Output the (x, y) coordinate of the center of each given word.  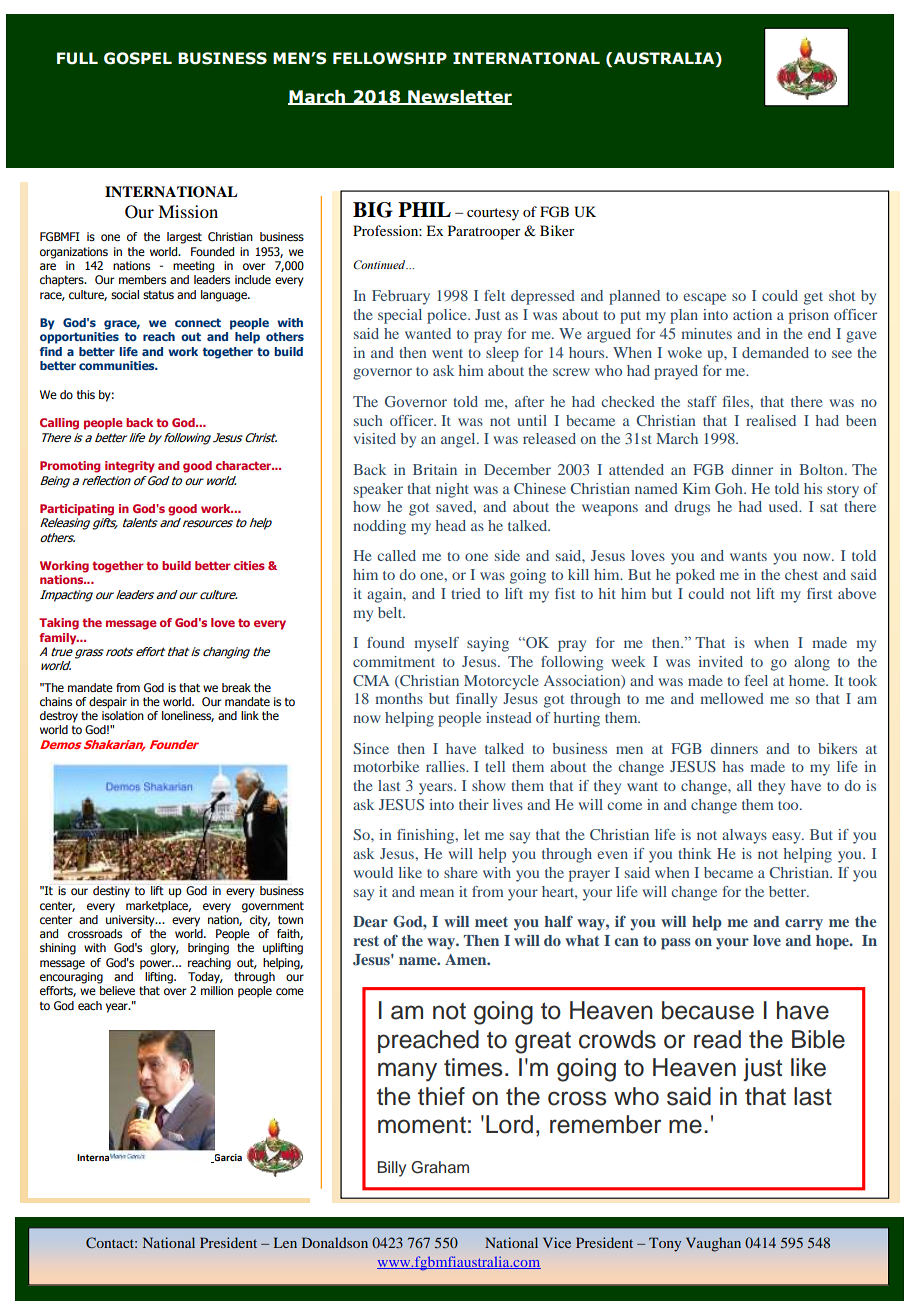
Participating (77, 510)
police (448, 316)
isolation (123, 715)
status (158, 294)
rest (366, 941)
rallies (446, 766)
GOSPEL (138, 58)
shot (842, 295)
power (157, 965)
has (733, 766)
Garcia (227, 1158)
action (752, 314)
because (708, 1010)
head (450, 525)
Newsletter (459, 97)
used (785, 506)
